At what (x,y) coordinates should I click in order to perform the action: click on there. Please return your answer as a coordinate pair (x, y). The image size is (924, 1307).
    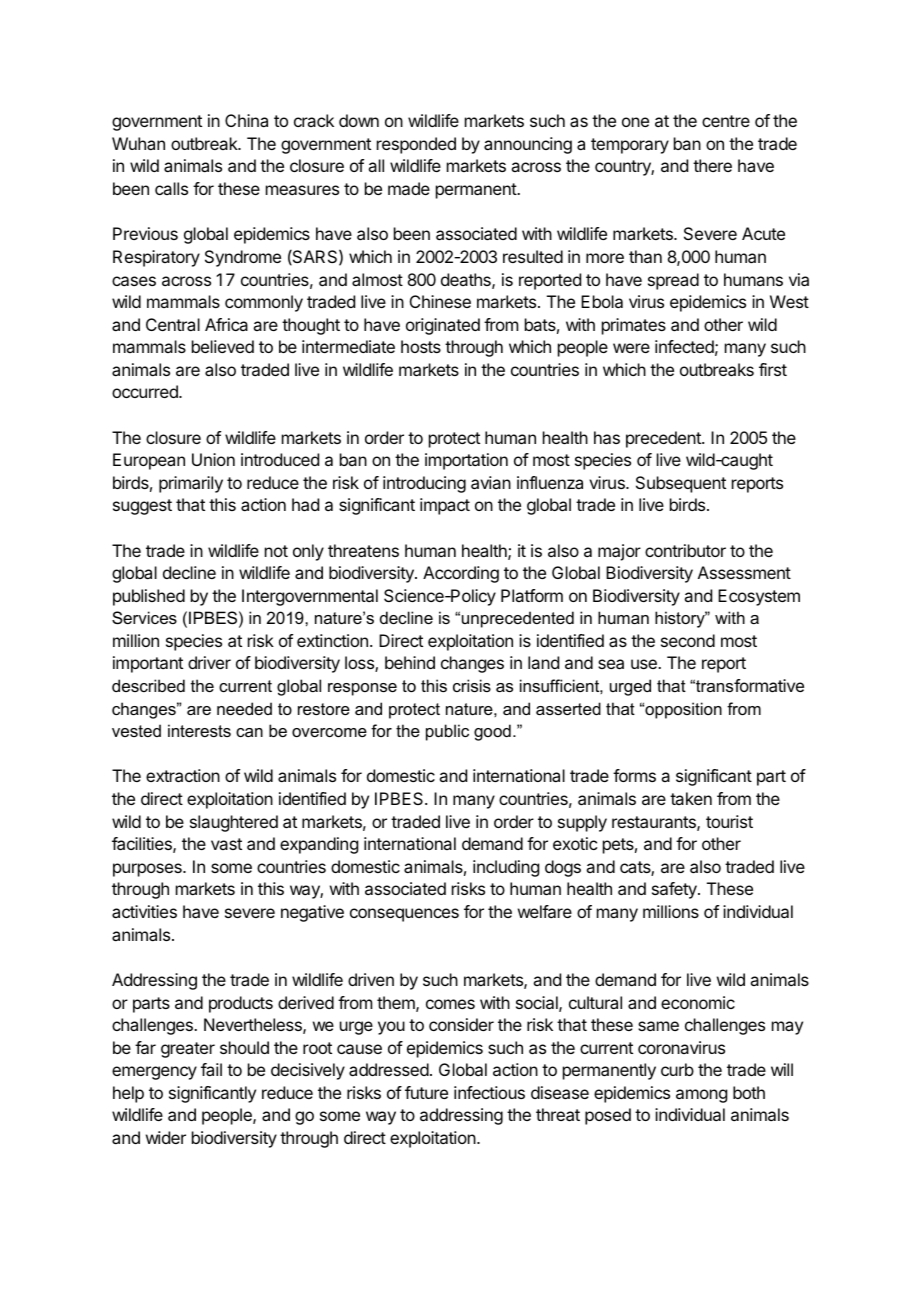
    Looking at the image, I should click on (712, 165).
